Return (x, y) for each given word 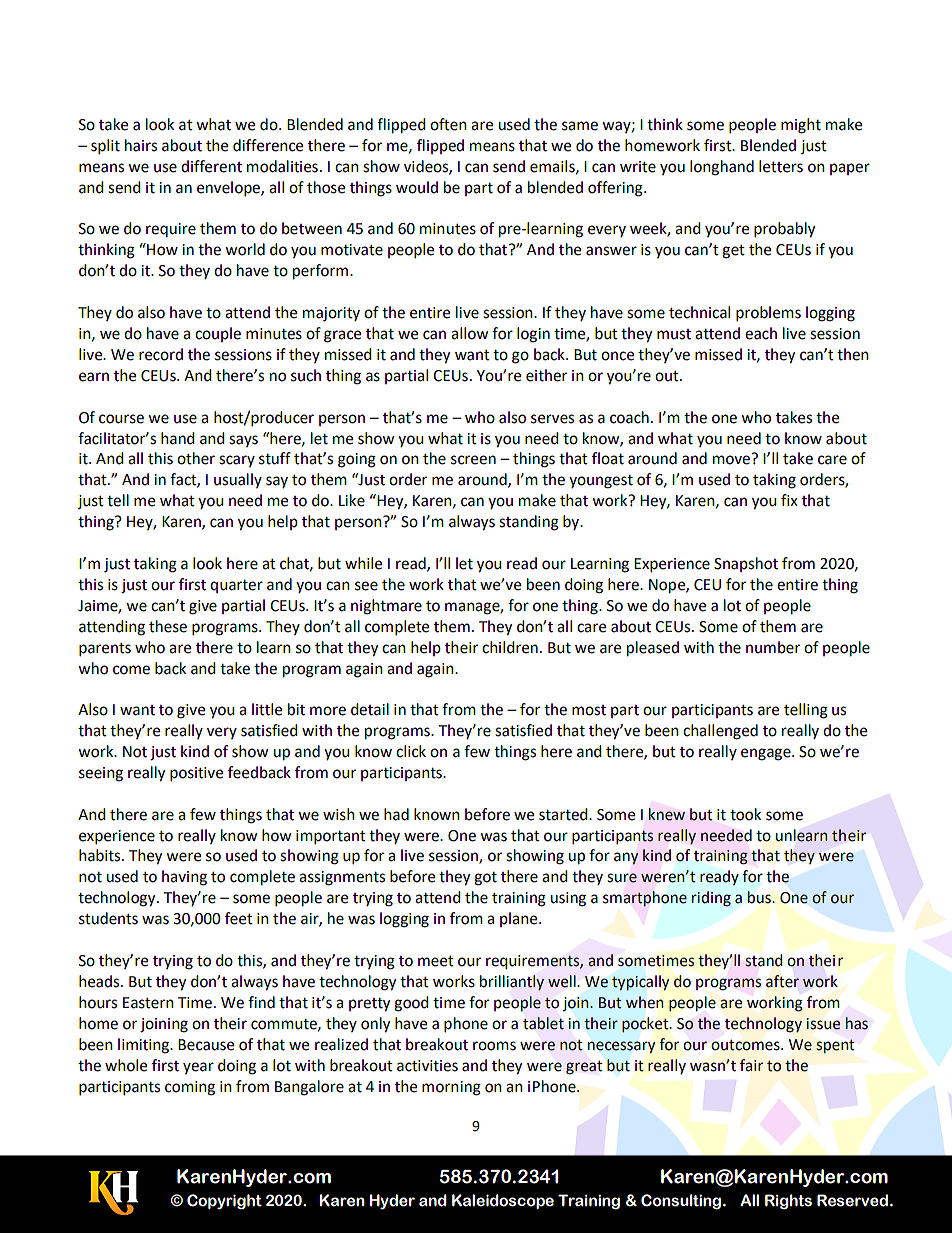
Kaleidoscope (503, 1201)
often (448, 124)
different (211, 166)
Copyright (224, 1202)
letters (781, 166)
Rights (788, 1201)
